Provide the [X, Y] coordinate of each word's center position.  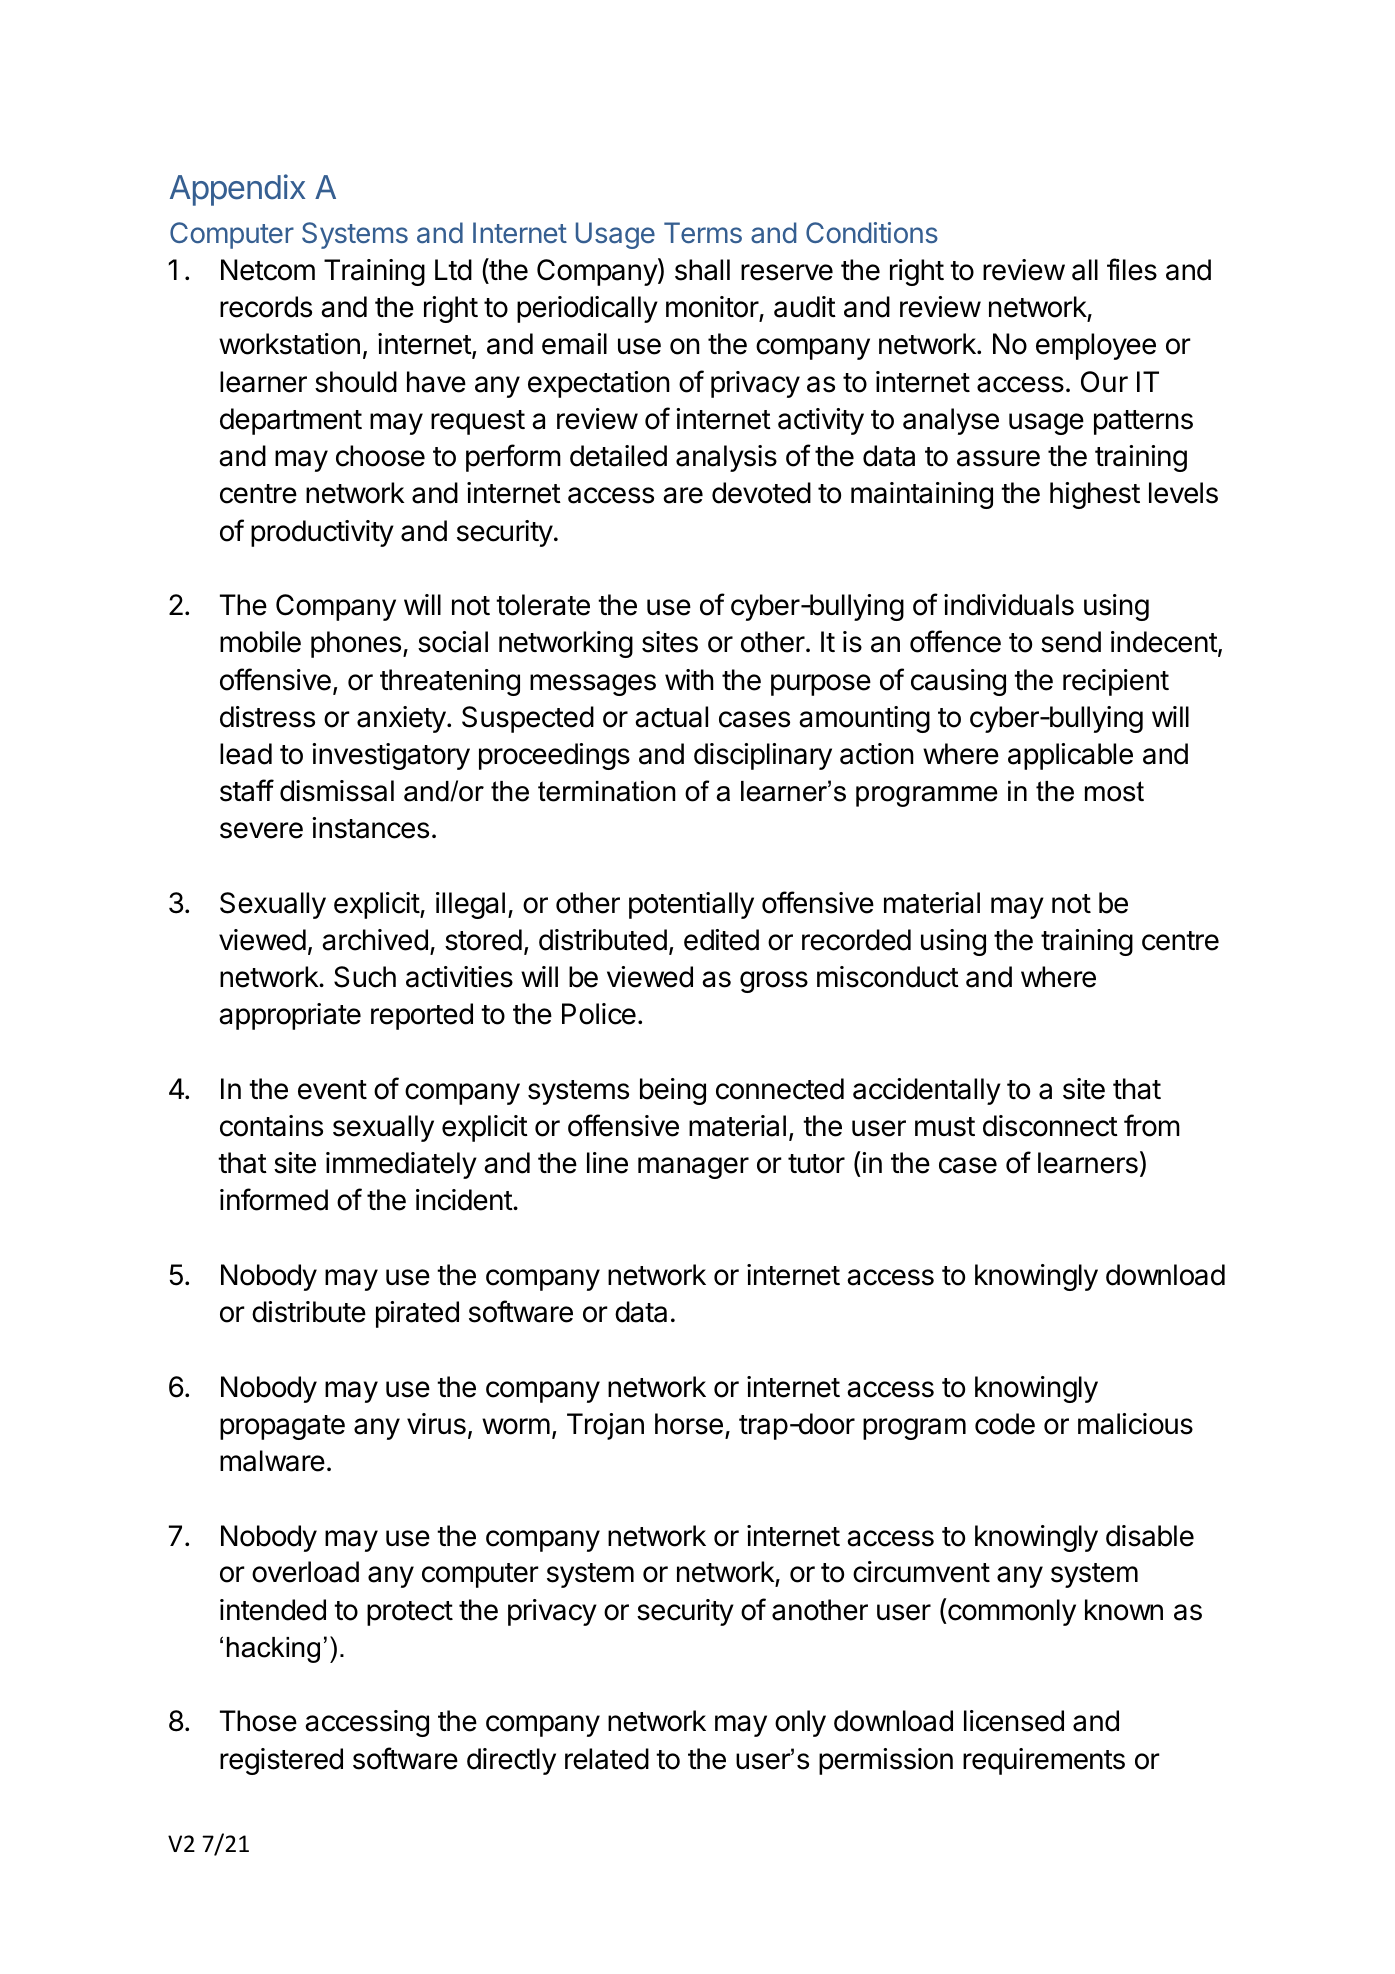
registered [281, 1761]
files [1132, 269]
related [607, 1759]
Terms [703, 232]
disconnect [1050, 1126]
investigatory [391, 756]
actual [671, 717]
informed [274, 1199]
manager [693, 1168]
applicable [1070, 756]
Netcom [268, 270]
